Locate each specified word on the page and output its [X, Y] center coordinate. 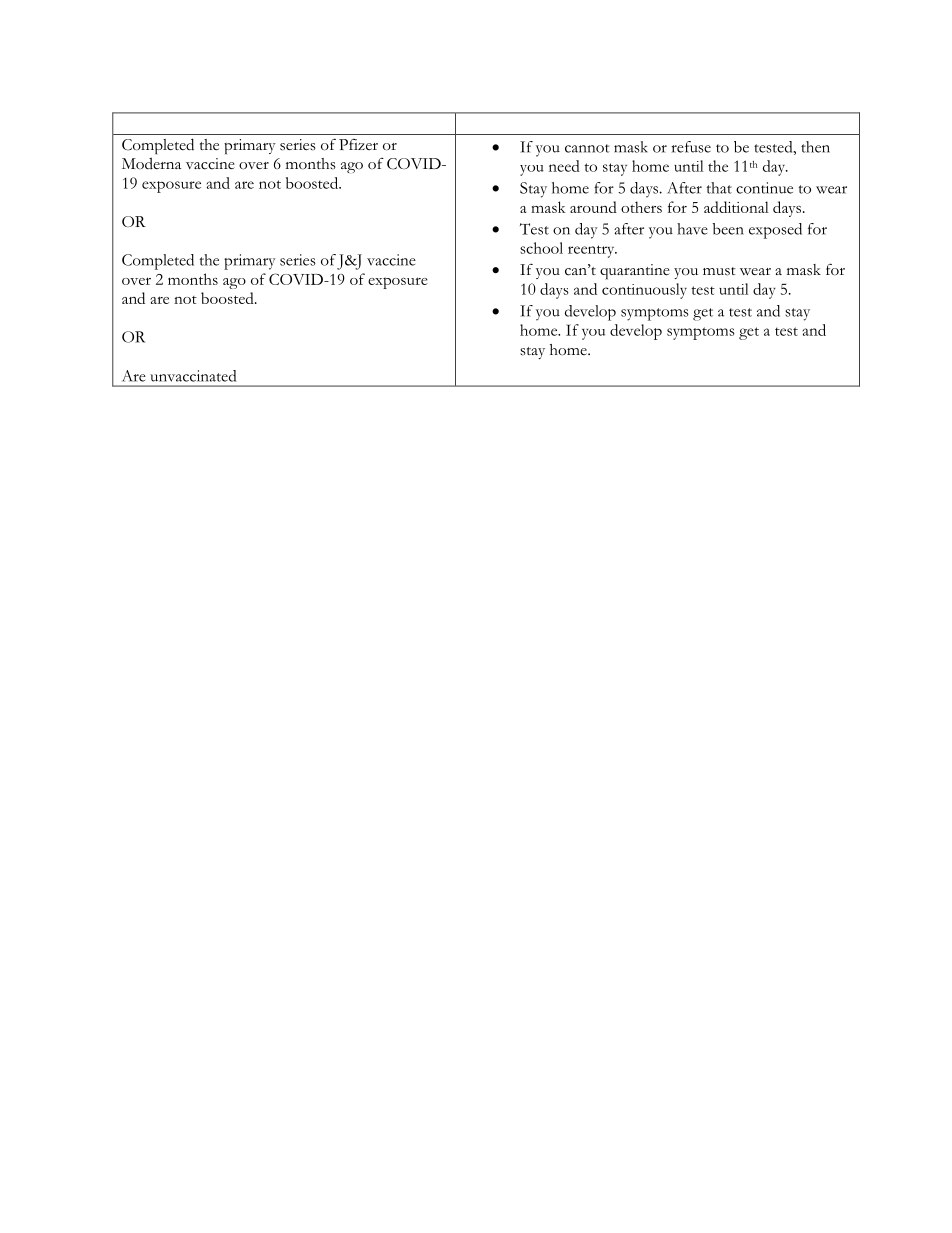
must [719, 271]
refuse [691, 147]
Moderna [151, 163]
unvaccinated [193, 376]
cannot [587, 148]
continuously [644, 291]
